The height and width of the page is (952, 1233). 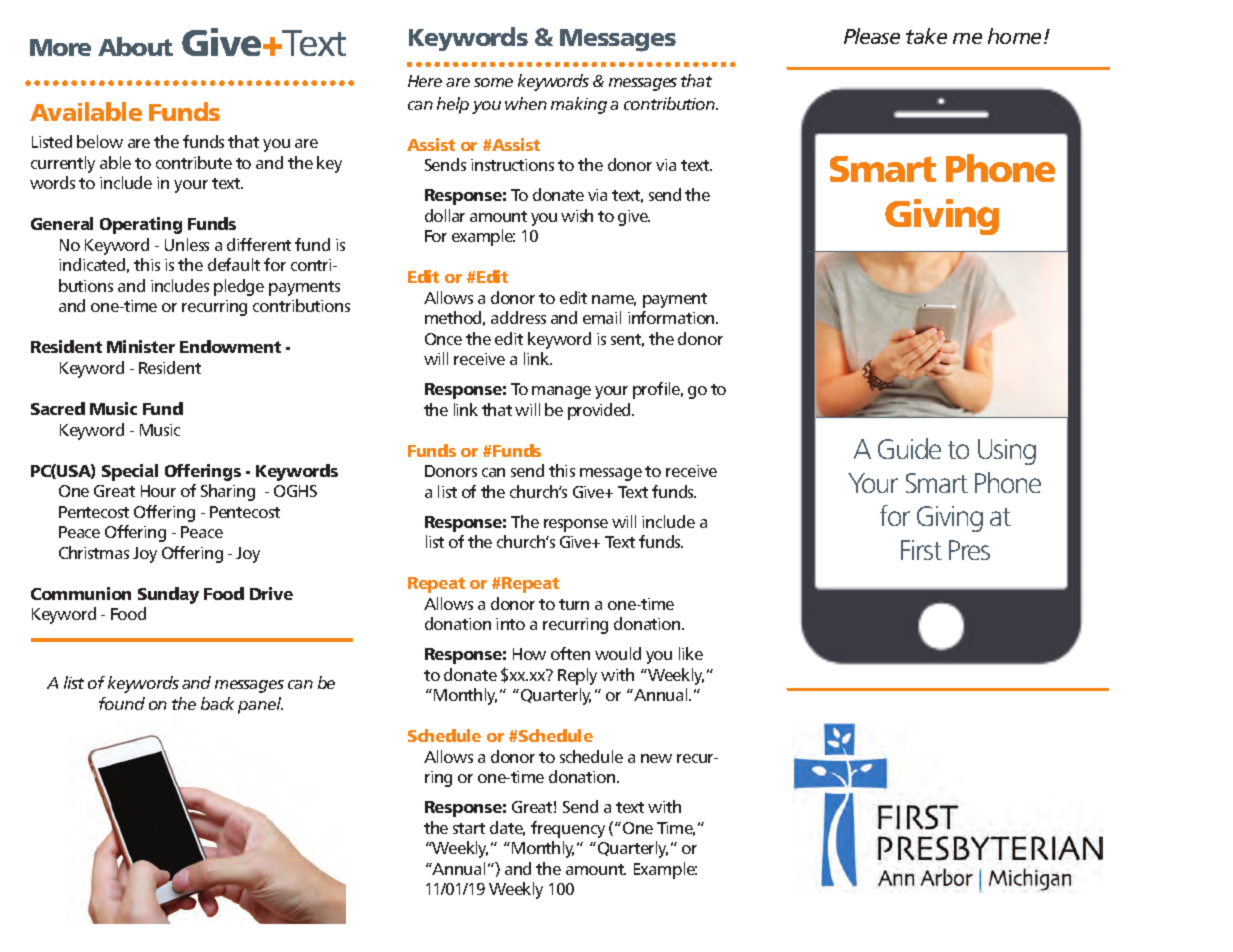 What do you see at coordinates (135, 46) in the page?
I see `About` at bounding box center [135, 46].
